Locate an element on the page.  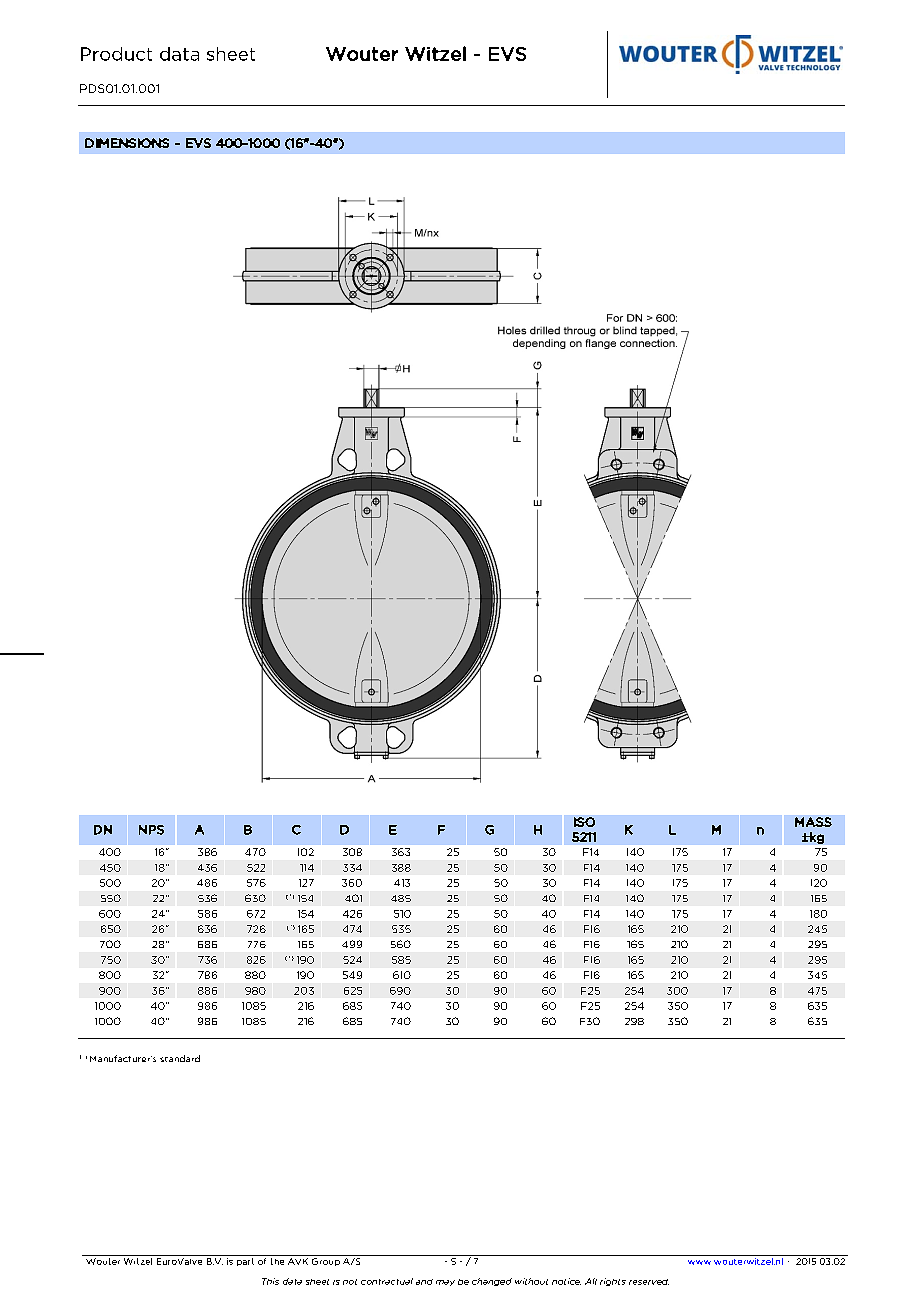
DIMENSIONS is located at coordinates (127, 143).
